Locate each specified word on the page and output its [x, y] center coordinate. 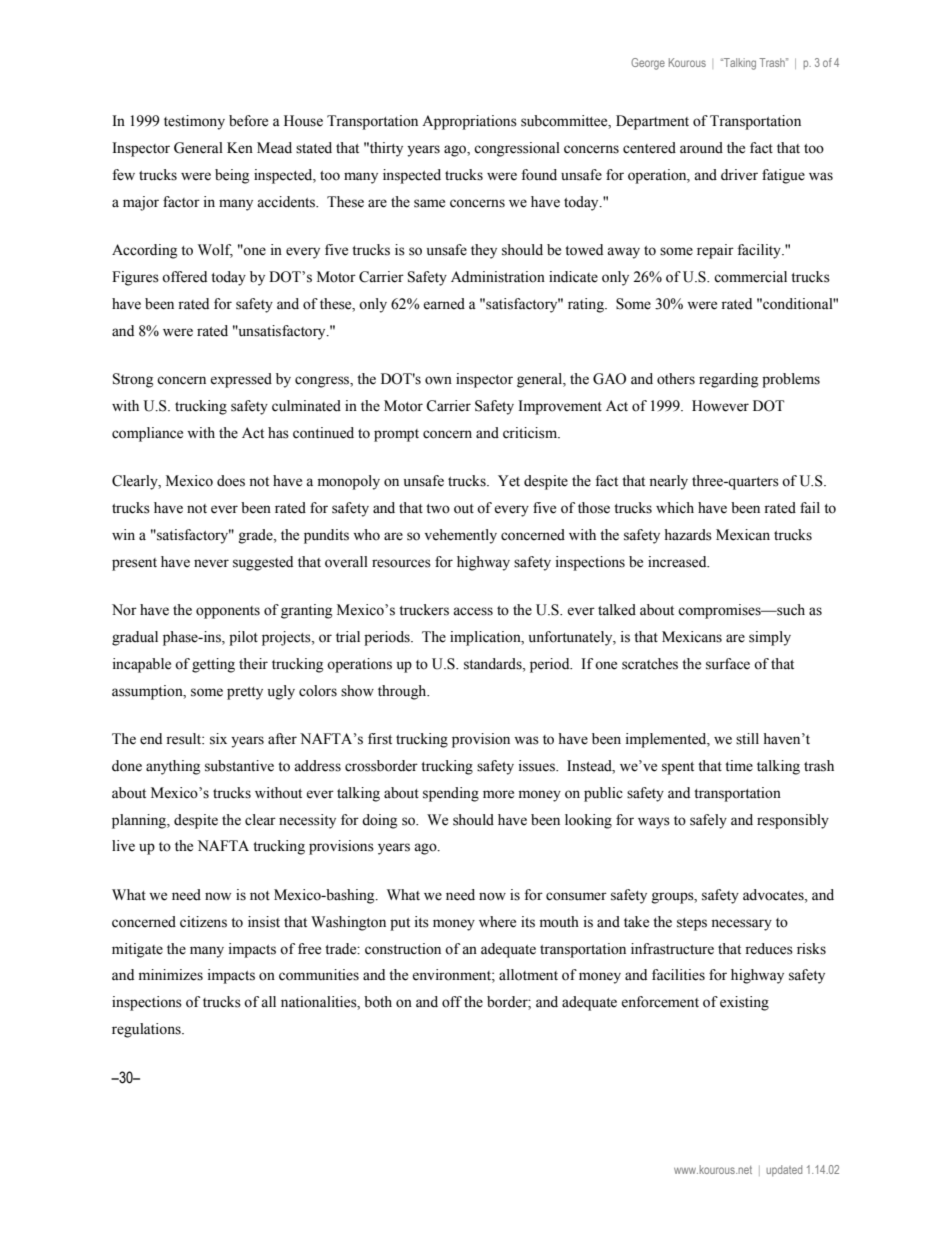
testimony [194, 122]
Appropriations [469, 122]
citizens [203, 922]
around [701, 148]
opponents [228, 612]
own [438, 380]
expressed [241, 380]
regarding [728, 380]
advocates [774, 895]
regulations [147, 1030]
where [497, 922]
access [473, 611]
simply [770, 638]
